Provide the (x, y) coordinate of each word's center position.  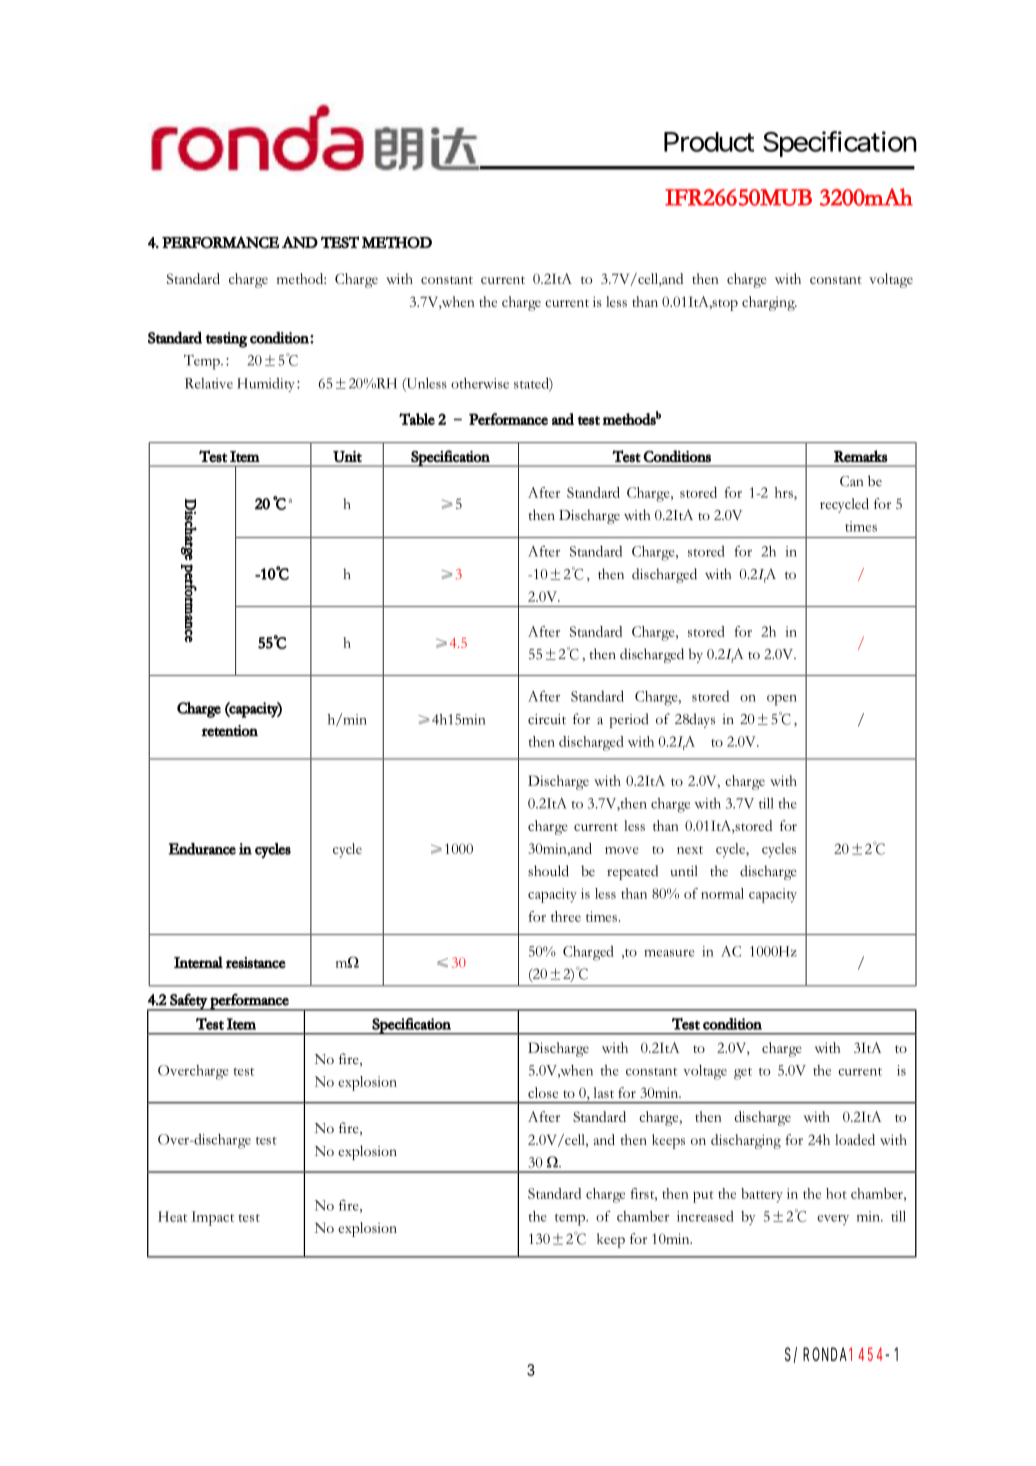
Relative (209, 383)
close (543, 1092)
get (743, 1074)
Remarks (861, 456)
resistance (256, 963)
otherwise (480, 383)
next (690, 850)
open (782, 700)
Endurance (202, 849)
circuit (547, 719)
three (566, 916)
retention (229, 731)
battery (762, 1195)
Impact (212, 1218)
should (548, 871)
